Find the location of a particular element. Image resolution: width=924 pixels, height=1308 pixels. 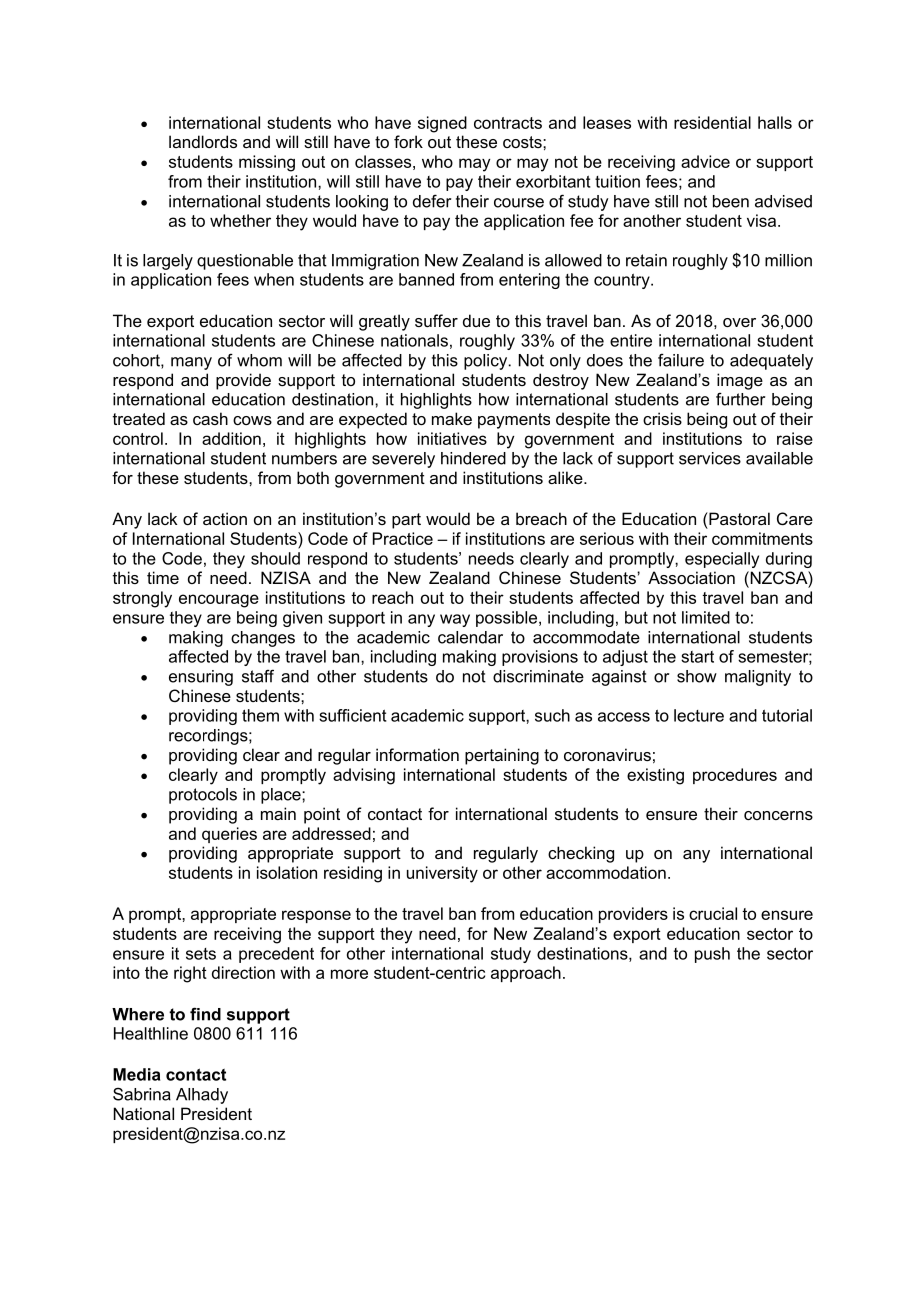

advice is located at coordinates (705, 161).
